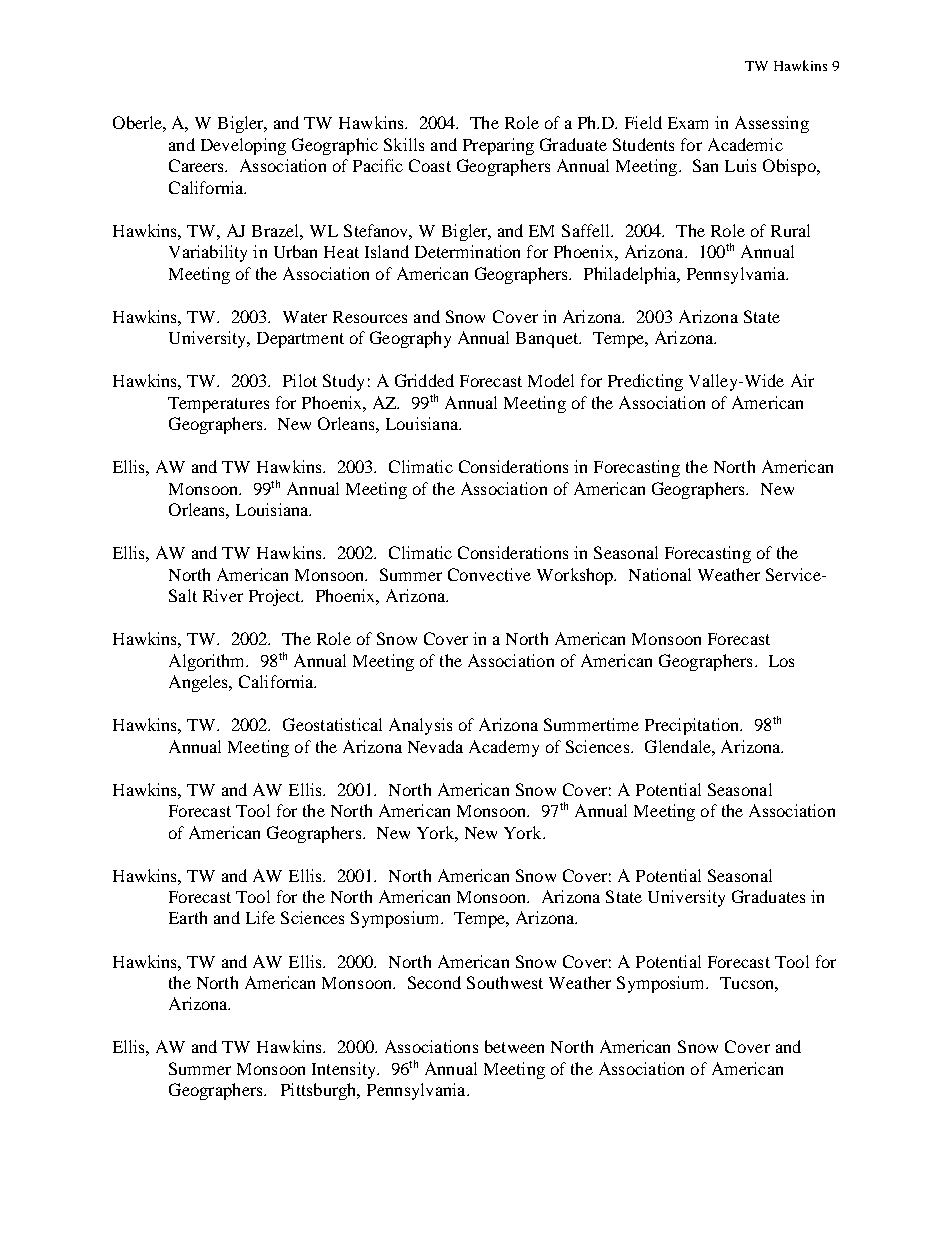 This document has width=952, height=1233. Describe the element at coordinates (504, 748) in the document. I see `Academy` at that location.
